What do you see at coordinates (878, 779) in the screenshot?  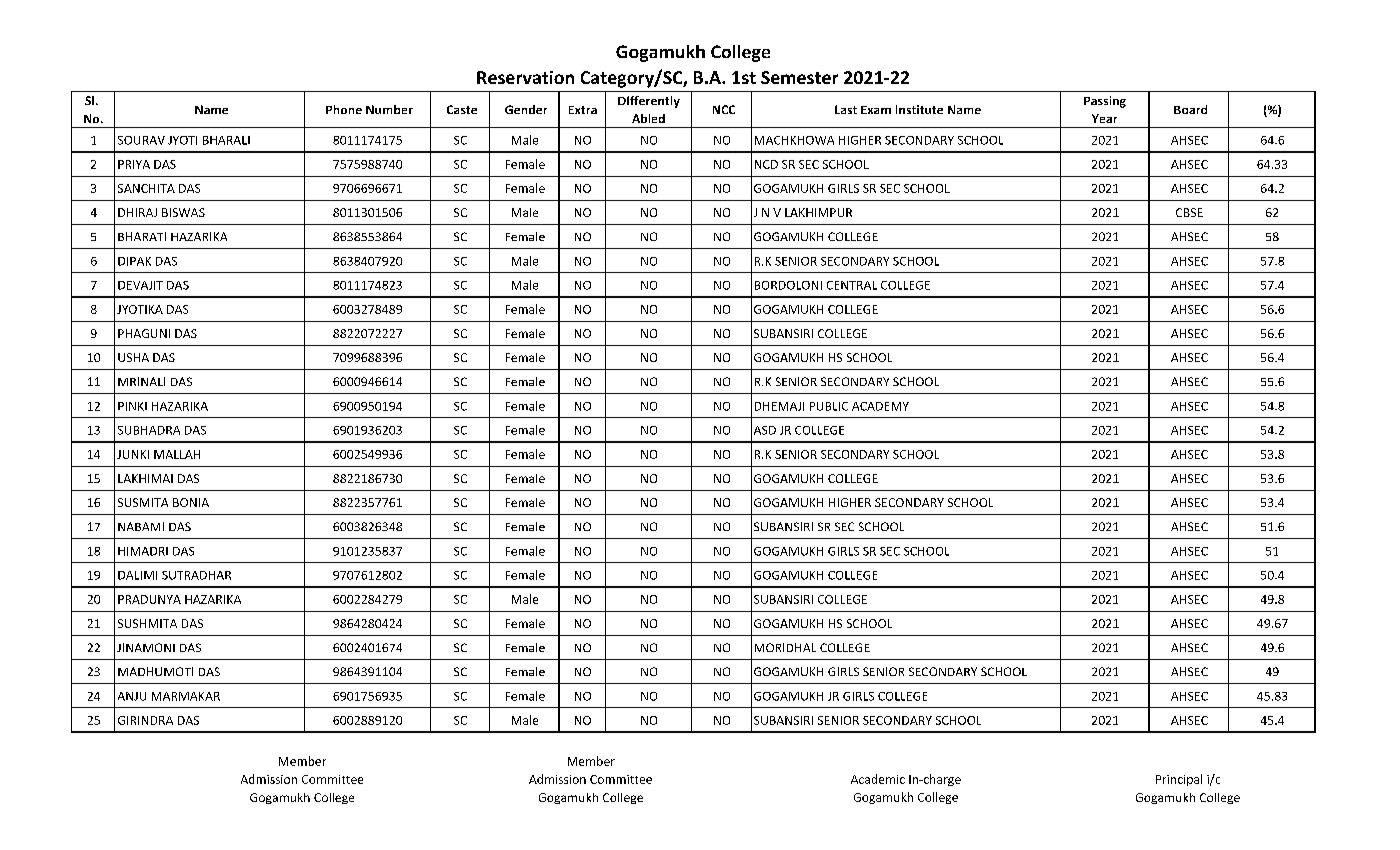 I see `Academic` at bounding box center [878, 779].
